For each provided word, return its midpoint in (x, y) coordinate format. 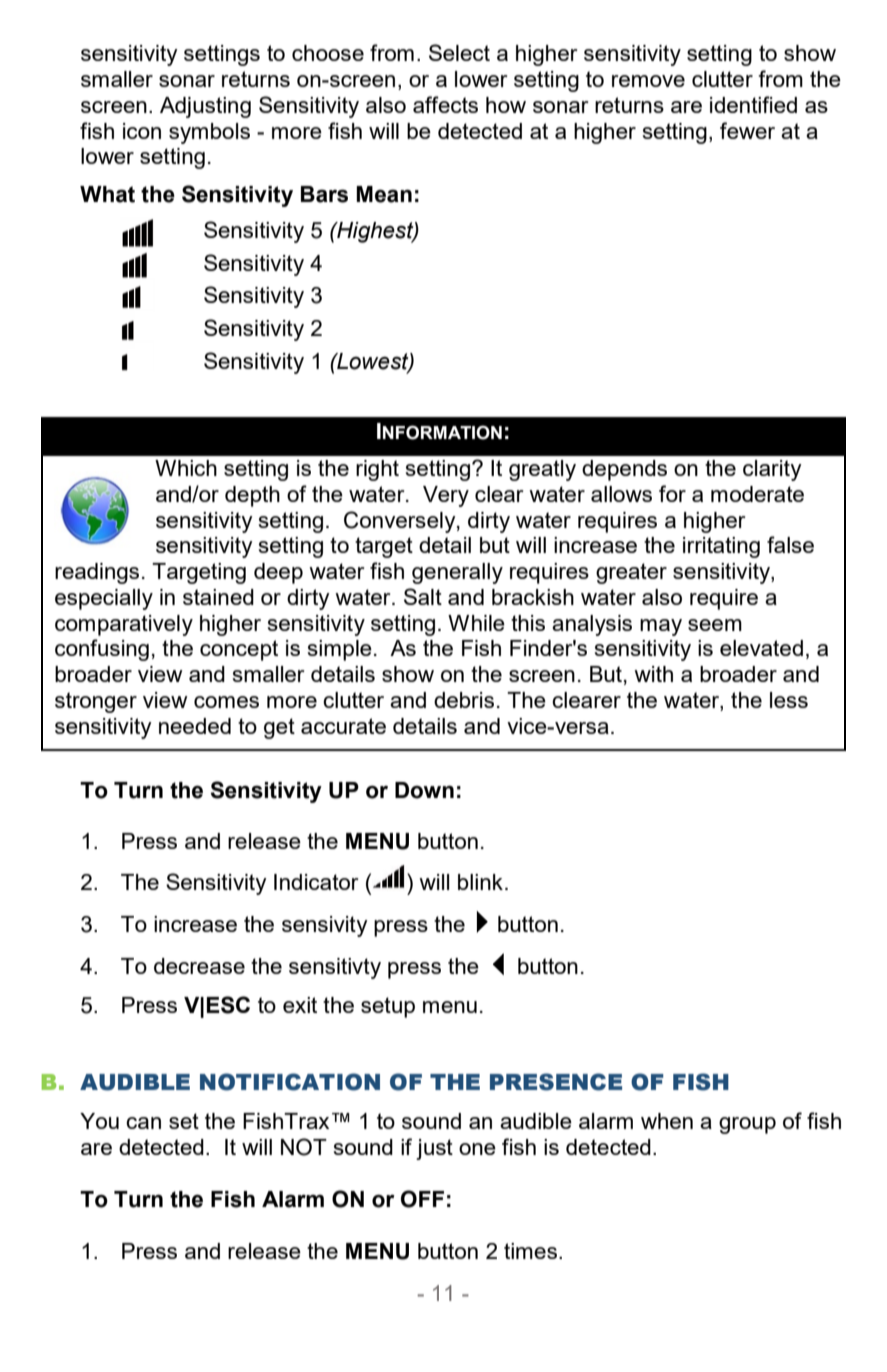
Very (446, 496)
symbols (209, 133)
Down (424, 790)
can (143, 1123)
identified (753, 104)
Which (186, 468)
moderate (757, 494)
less (789, 700)
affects (445, 104)
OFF (422, 1199)
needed (195, 726)
